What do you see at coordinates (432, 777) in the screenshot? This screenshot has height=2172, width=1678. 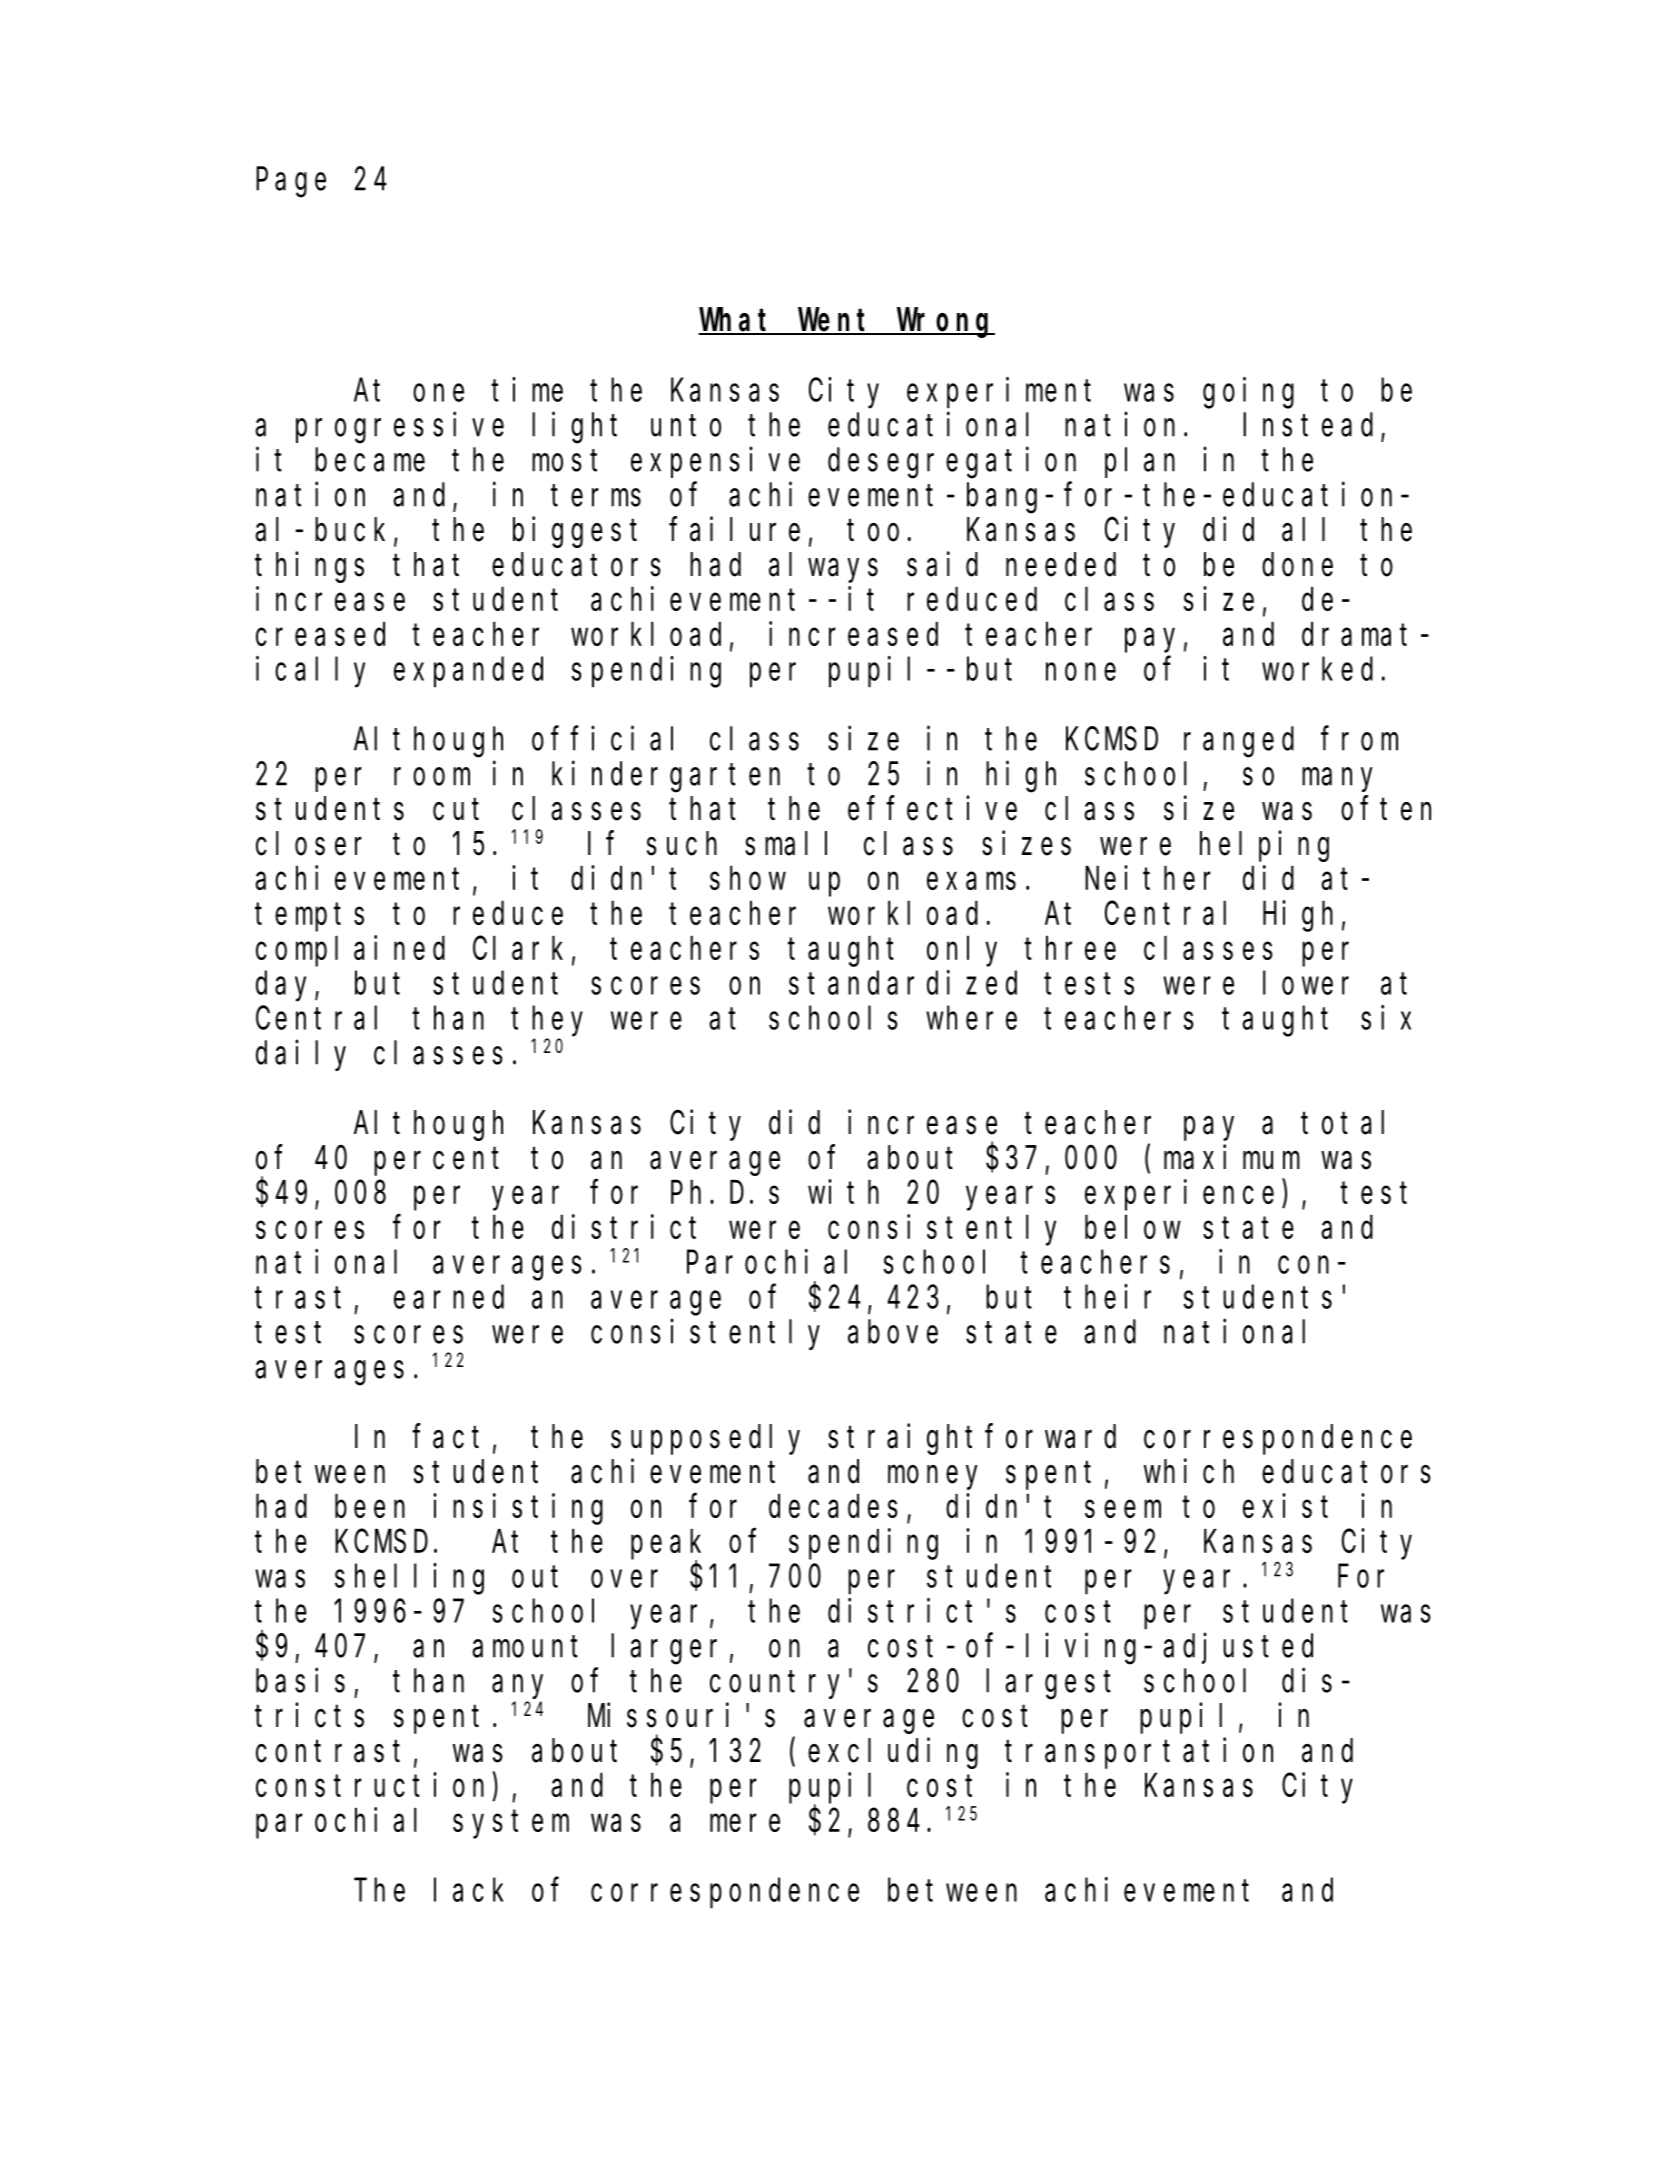 I see `room` at bounding box center [432, 777].
